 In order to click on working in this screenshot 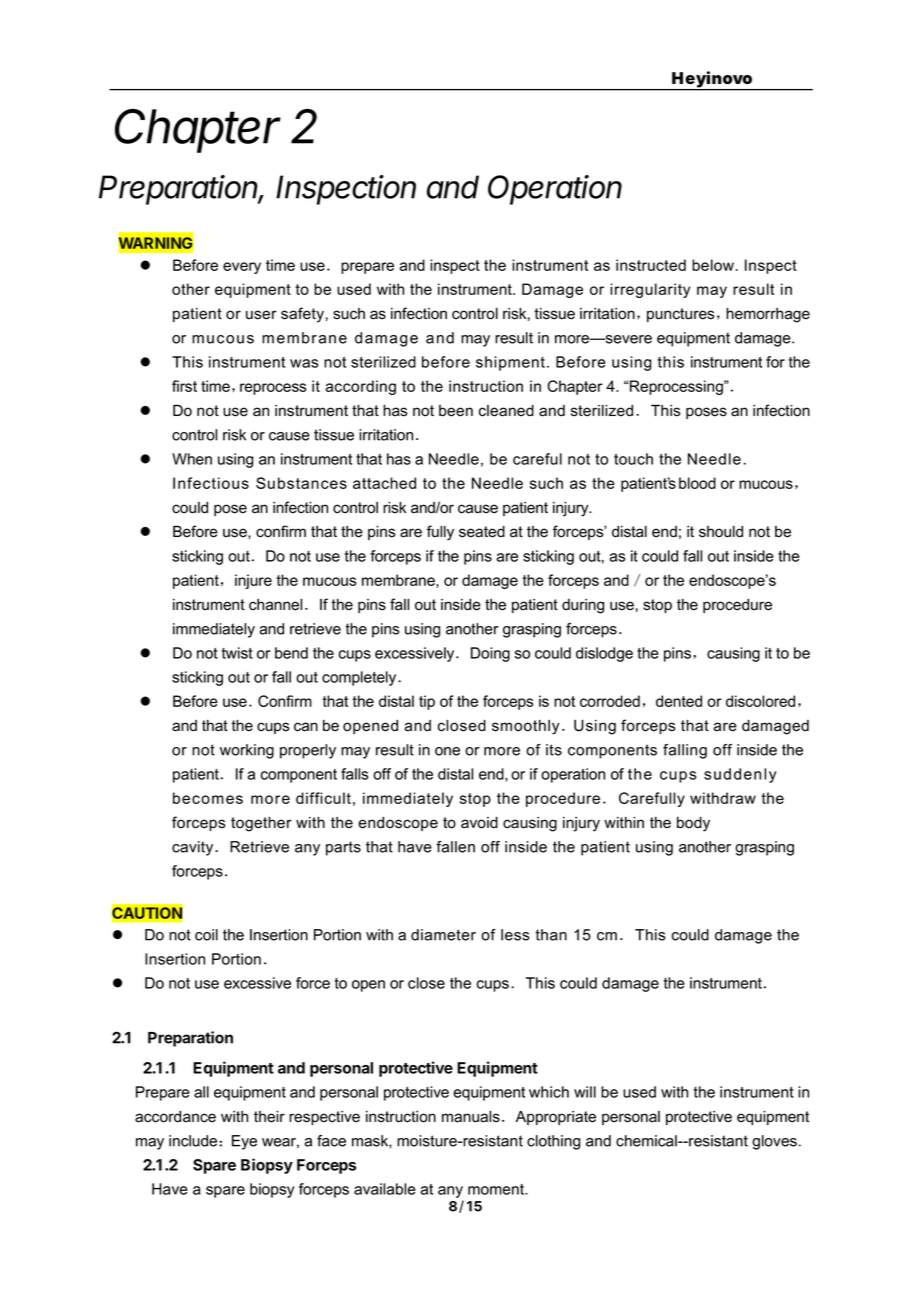, I will do `click(247, 751)`.
